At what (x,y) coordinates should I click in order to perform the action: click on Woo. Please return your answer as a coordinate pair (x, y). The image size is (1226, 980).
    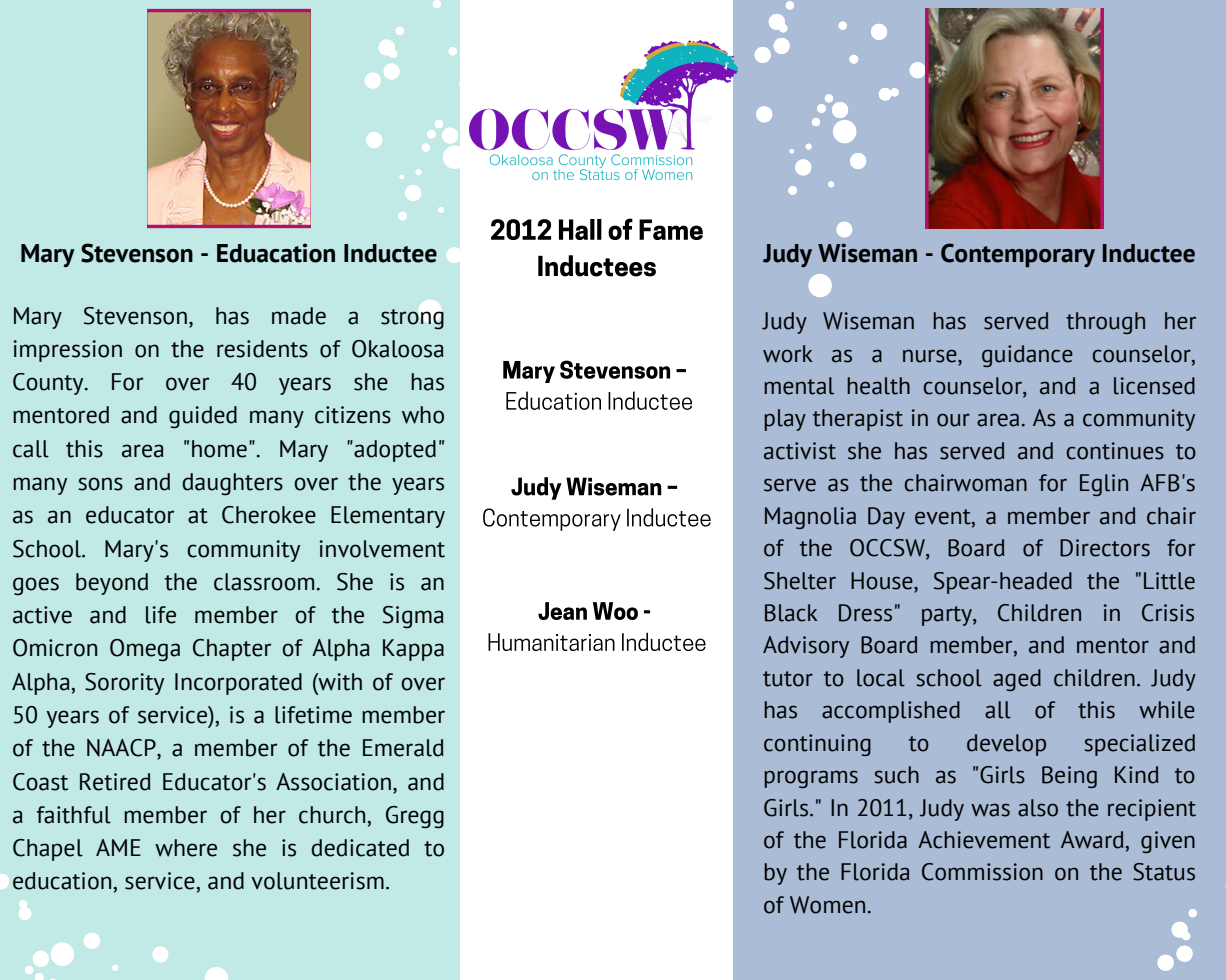
    Looking at the image, I should click on (615, 611).
